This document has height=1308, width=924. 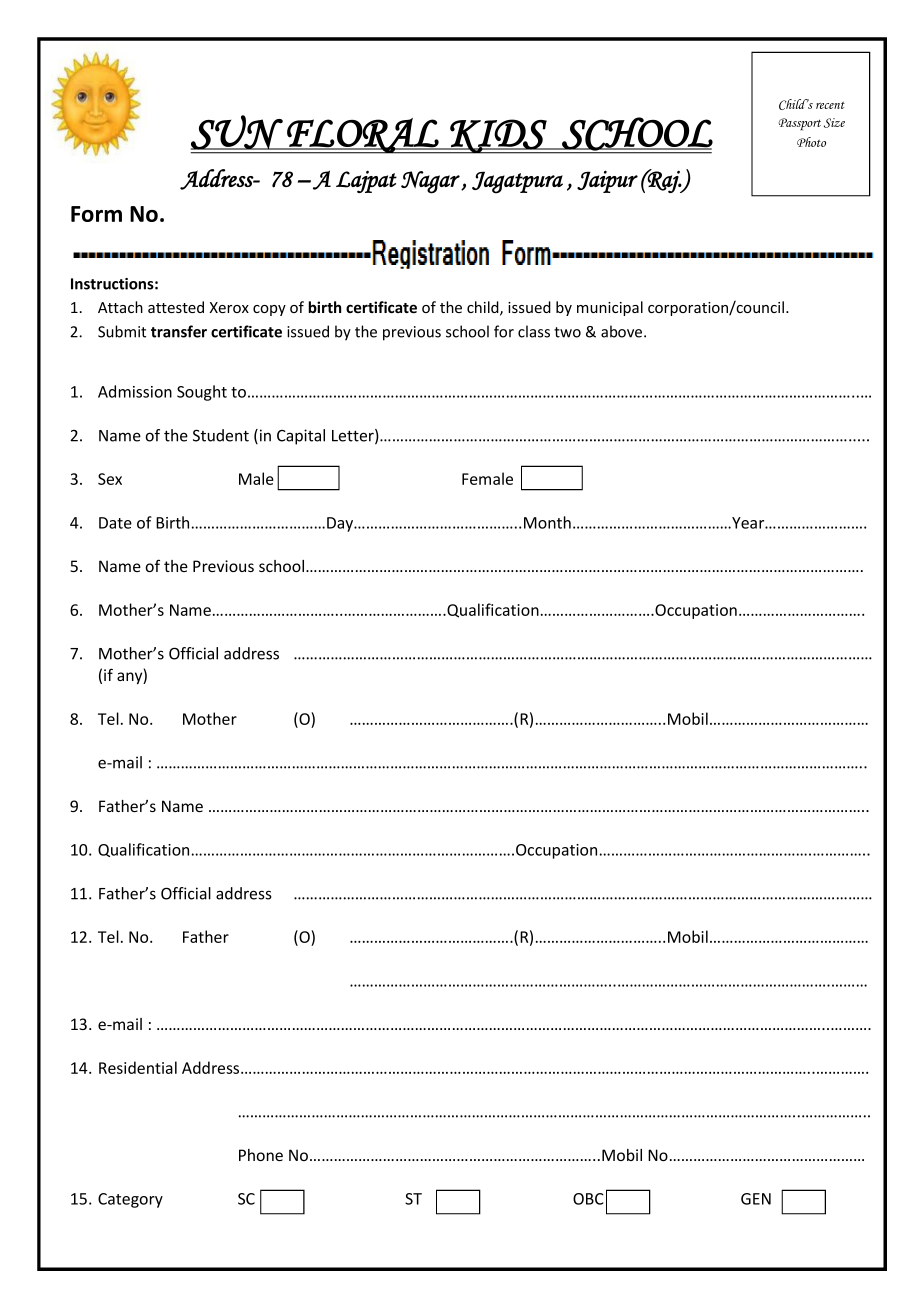 I want to click on Phone, so click(x=261, y=1155).
